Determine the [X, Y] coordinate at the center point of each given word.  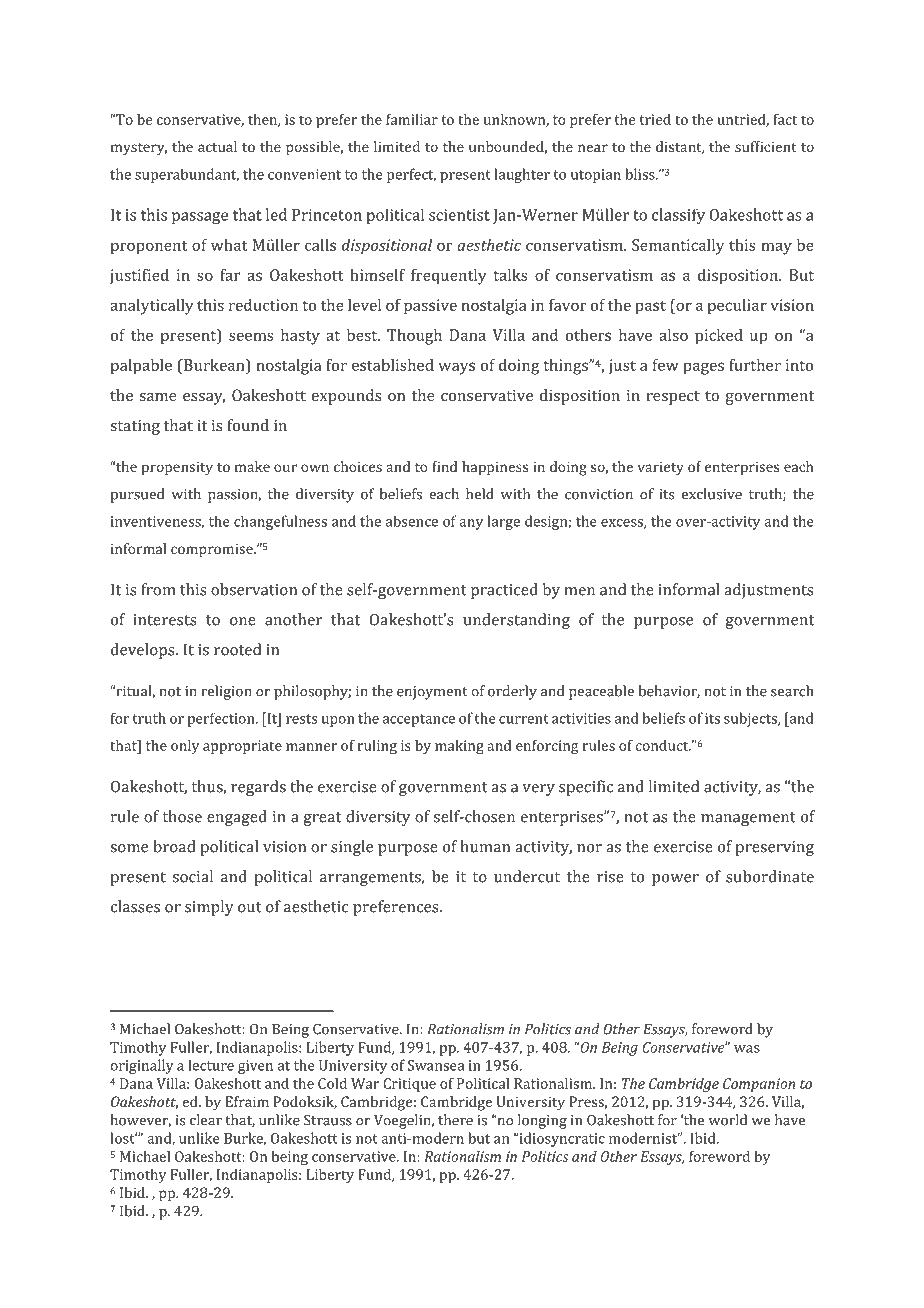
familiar [412, 119]
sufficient [766, 146]
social [193, 876]
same [158, 397]
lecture [211, 1065]
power [675, 880]
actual [217, 146]
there [455, 1120]
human [485, 846]
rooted [237, 649]
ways [457, 368]
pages [703, 368]
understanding [516, 621]
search [792, 691]
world [728, 1120]
